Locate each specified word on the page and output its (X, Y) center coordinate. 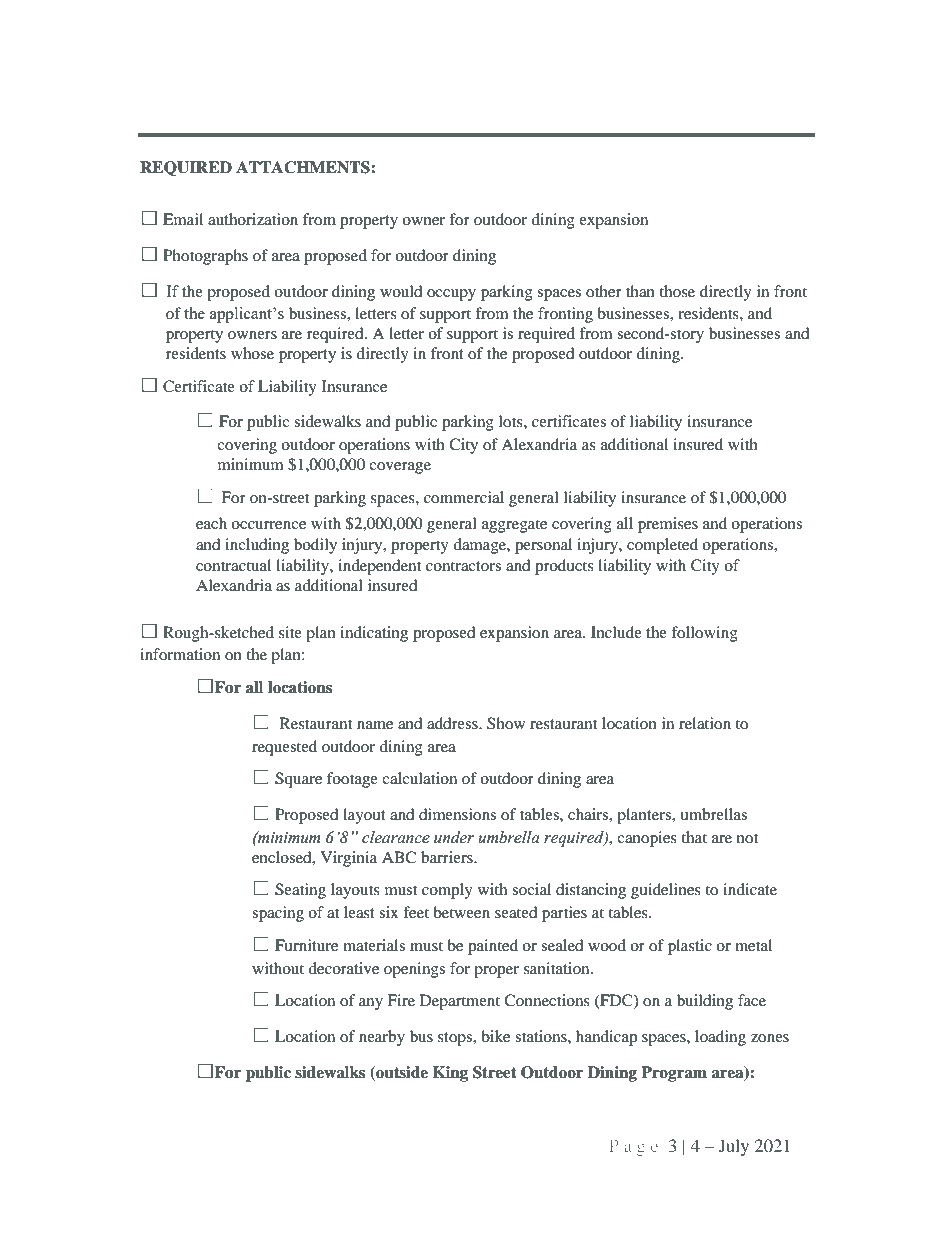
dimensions (457, 814)
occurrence (268, 525)
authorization (253, 219)
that (694, 837)
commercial (464, 497)
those (677, 291)
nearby (382, 1038)
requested (284, 748)
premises (668, 525)
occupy (451, 295)
